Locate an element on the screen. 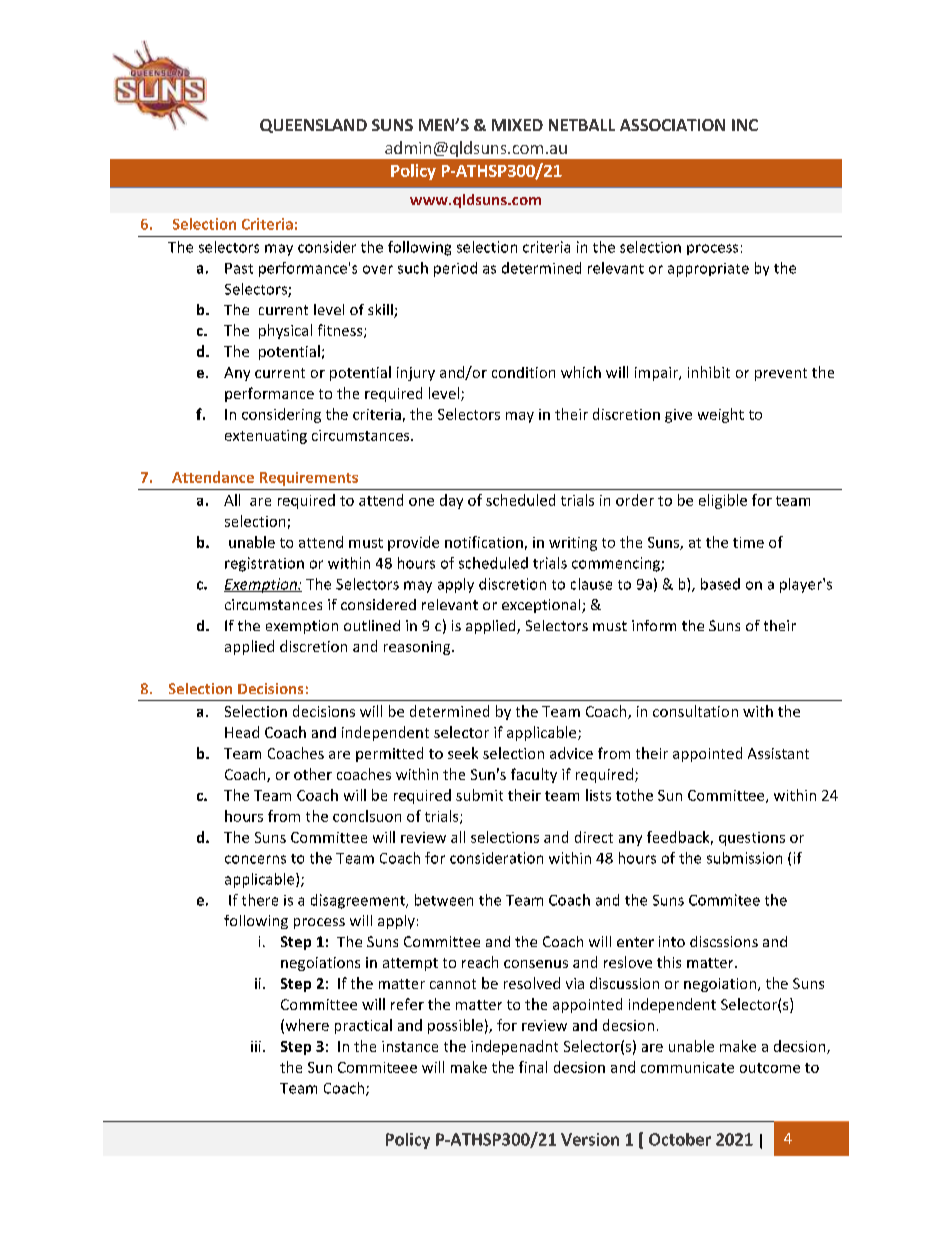 The image size is (952, 1233). exceptional is located at coordinates (542, 606).
